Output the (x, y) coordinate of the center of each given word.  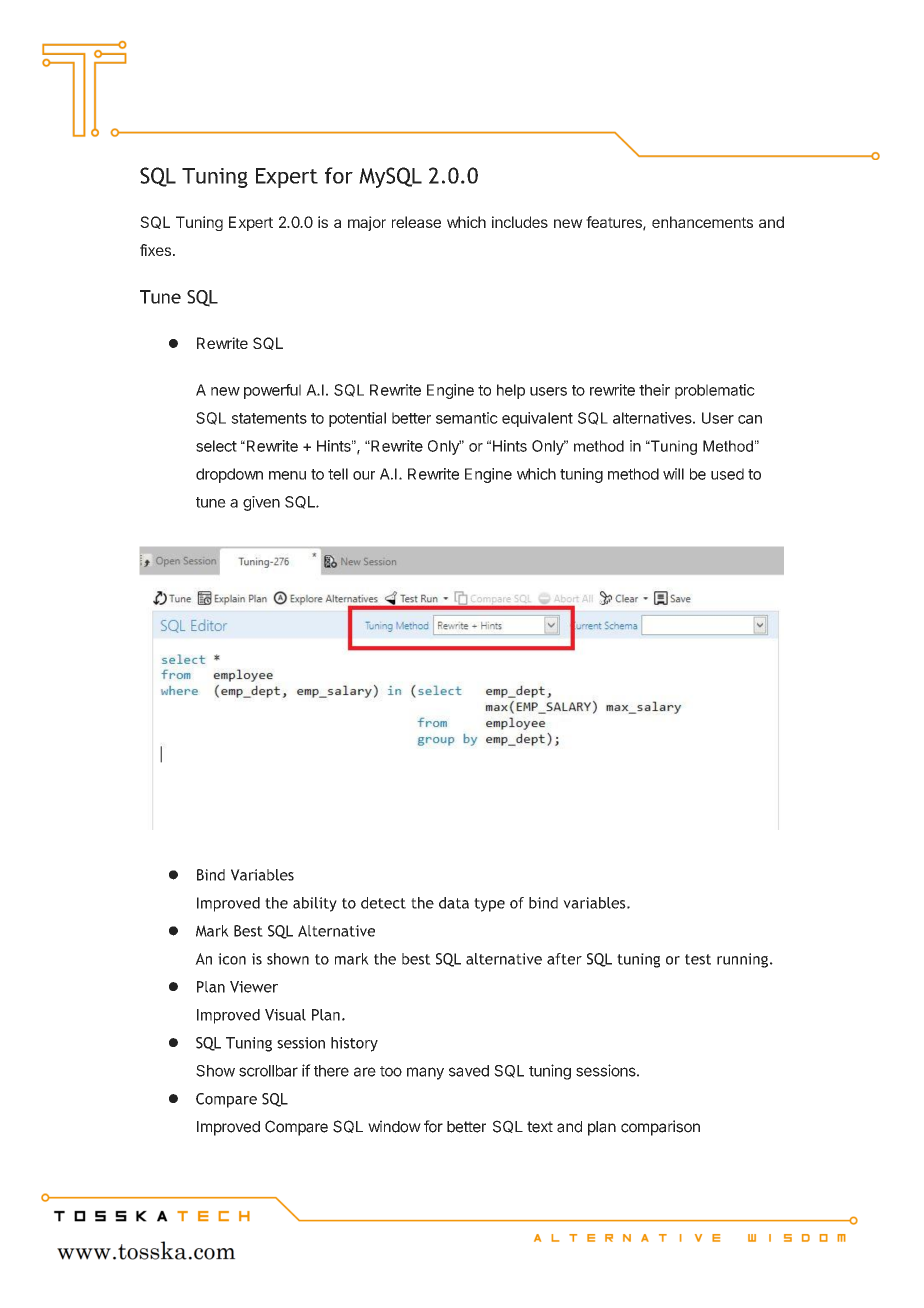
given (261, 503)
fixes (155, 250)
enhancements (702, 222)
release (416, 222)
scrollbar (268, 1071)
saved (469, 1071)
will (673, 474)
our (364, 475)
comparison (660, 1128)
